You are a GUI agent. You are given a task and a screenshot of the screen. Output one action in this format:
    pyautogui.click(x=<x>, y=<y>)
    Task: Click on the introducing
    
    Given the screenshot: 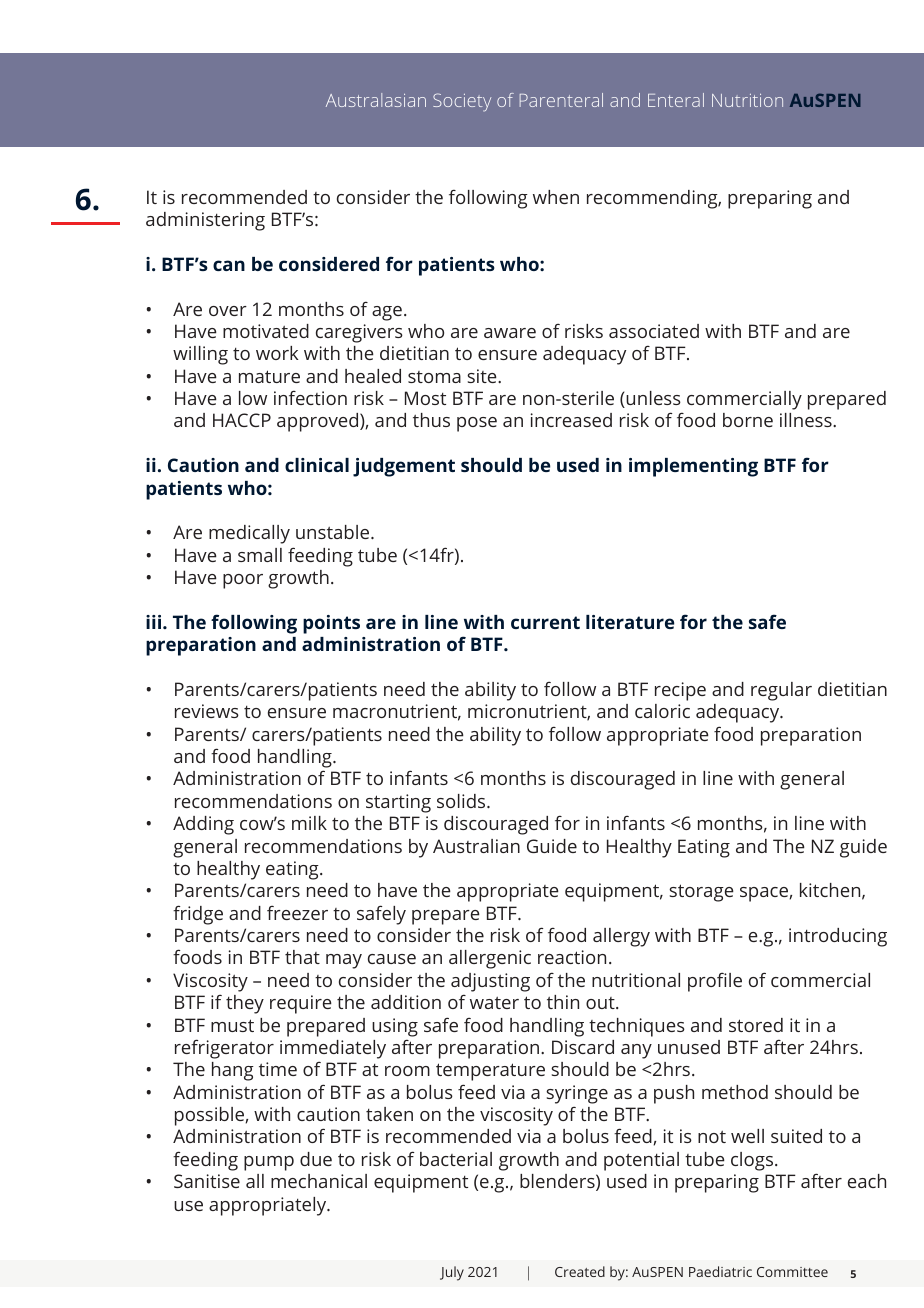 What is the action you would take?
    pyautogui.click(x=838, y=937)
